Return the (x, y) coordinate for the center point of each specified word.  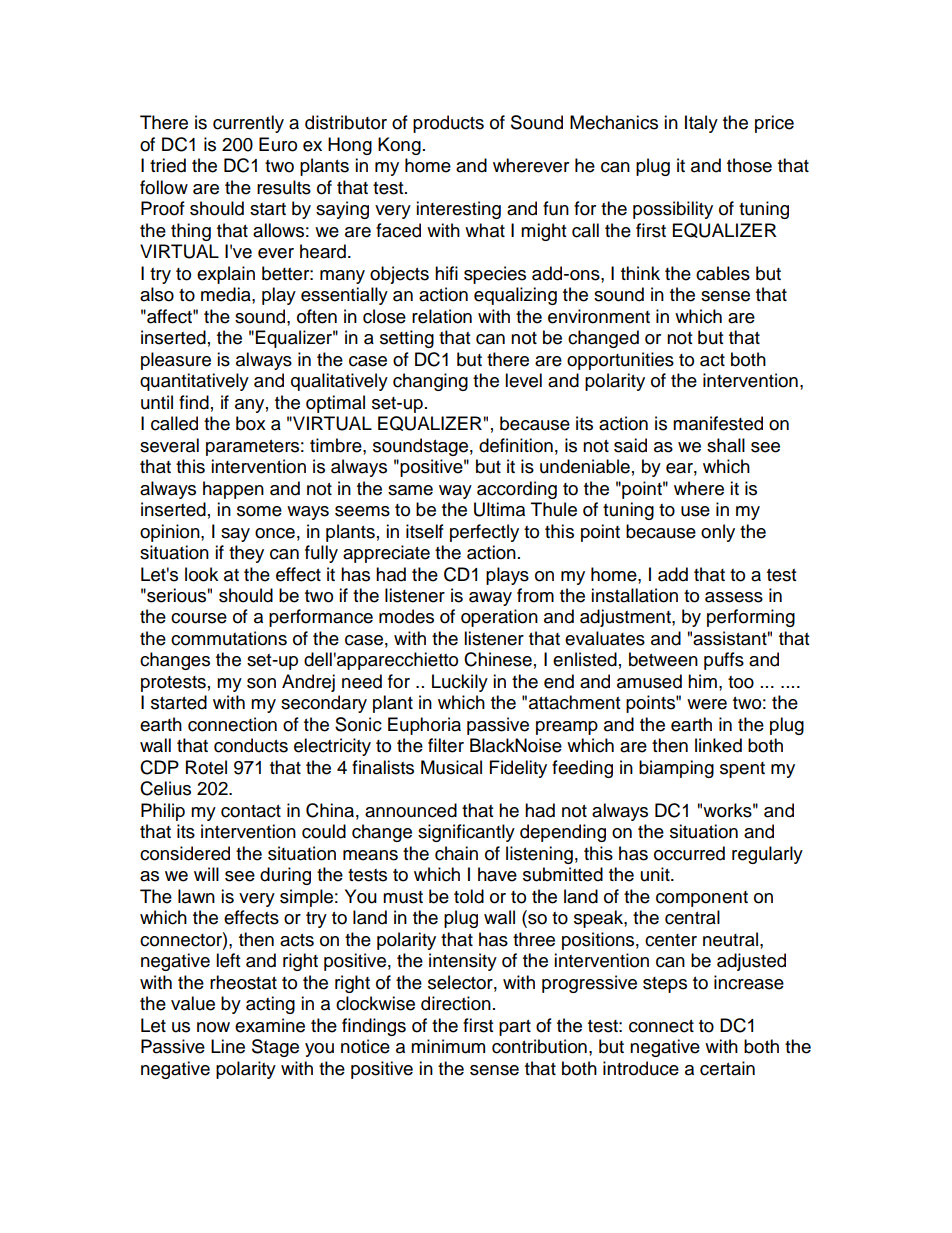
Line (228, 1046)
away (490, 599)
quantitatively (194, 382)
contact (251, 811)
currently (248, 124)
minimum (448, 1046)
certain (727, 1068)
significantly (466, 833)
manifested (718, 423)
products (448, 124)
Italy (701, 124)
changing (430, 382)
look (201, 574)
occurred (689, 853)
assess (734, 597)
